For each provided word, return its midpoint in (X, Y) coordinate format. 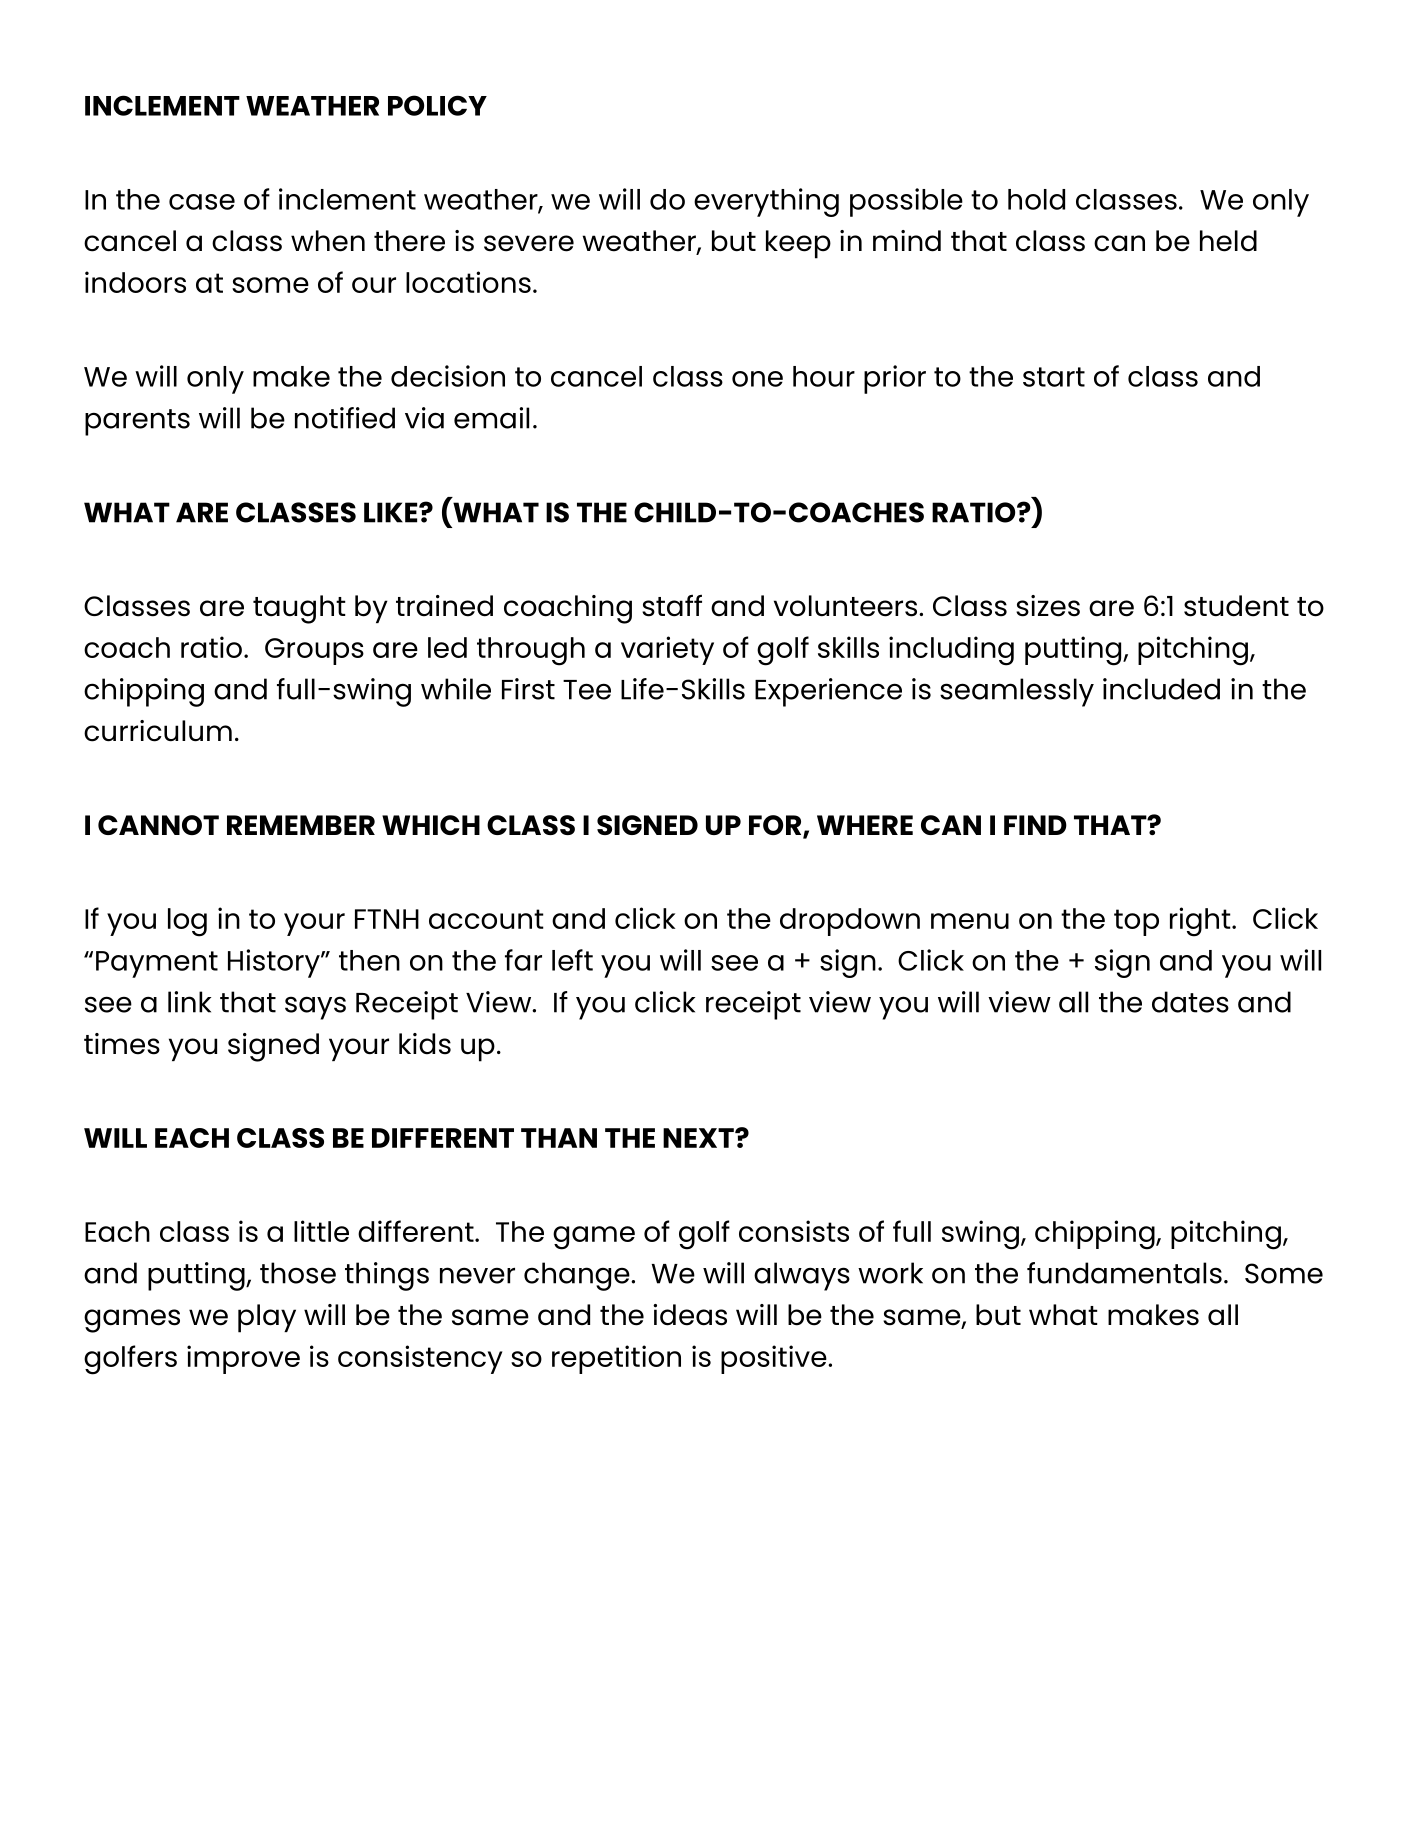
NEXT (699, 1138)
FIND (1035, 825)
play (267, 1318)
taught (299, 609)
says (315, 1008)
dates (1190, 1002)
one (757, 379)
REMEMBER (301, 825)
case (202, 202)
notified (345, 418)
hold (1036, 199)
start (1054, 377)
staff (672, 605)
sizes (1048, 606)
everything (766, 202)
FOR (776, 826)
